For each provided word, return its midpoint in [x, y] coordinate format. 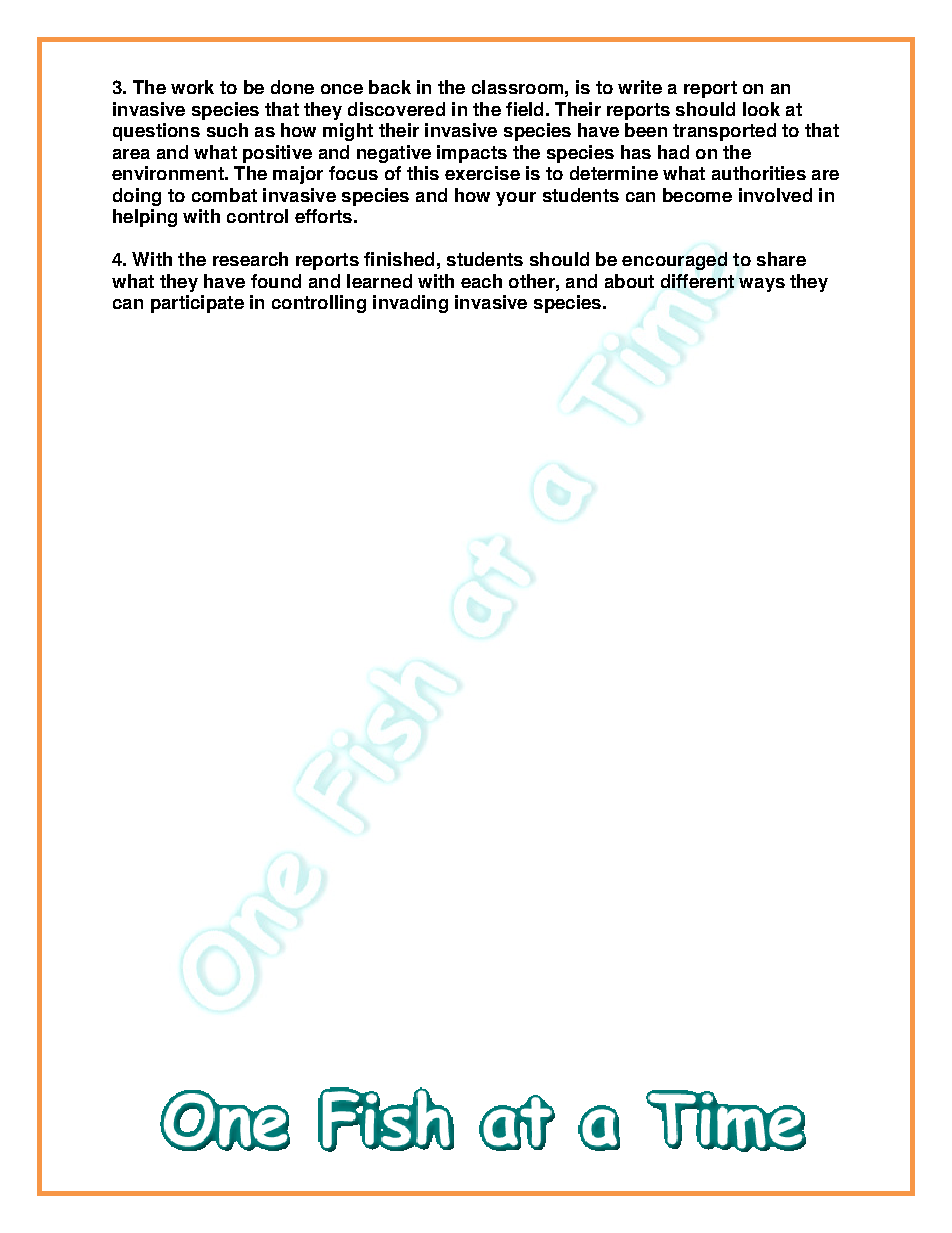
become [697, 195]
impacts [472, 154]
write [640, 87]
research [250, 259]
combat [224, 195]
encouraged [674, 261]
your [516, 199]
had [673, 152]
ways [762, 285]
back [390, 87]
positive [277, 154]
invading [410, 304]
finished [399, 259]
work [192, 87]
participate [197, 304]
